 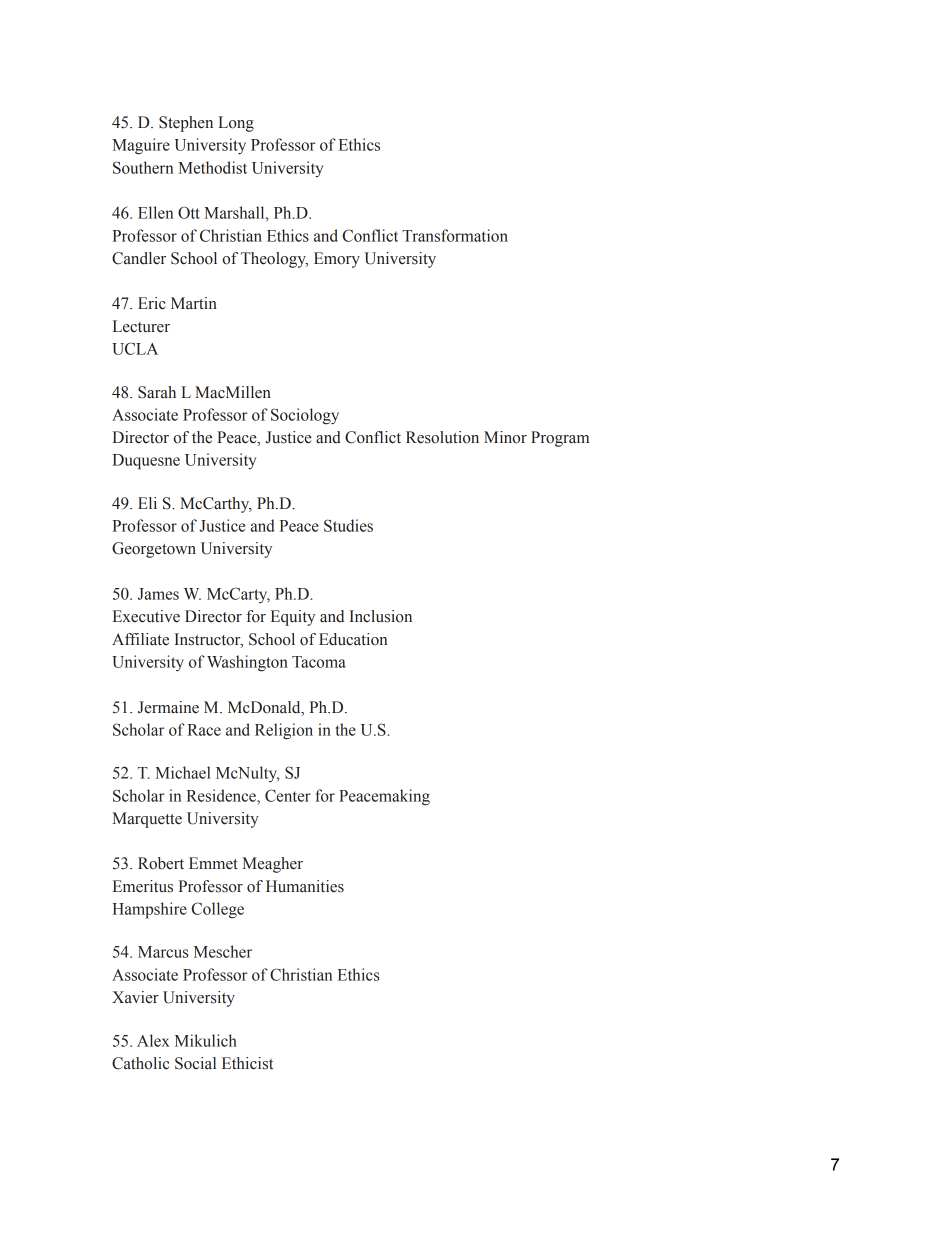 I want to click on Race, so click(x=204, y=730).
